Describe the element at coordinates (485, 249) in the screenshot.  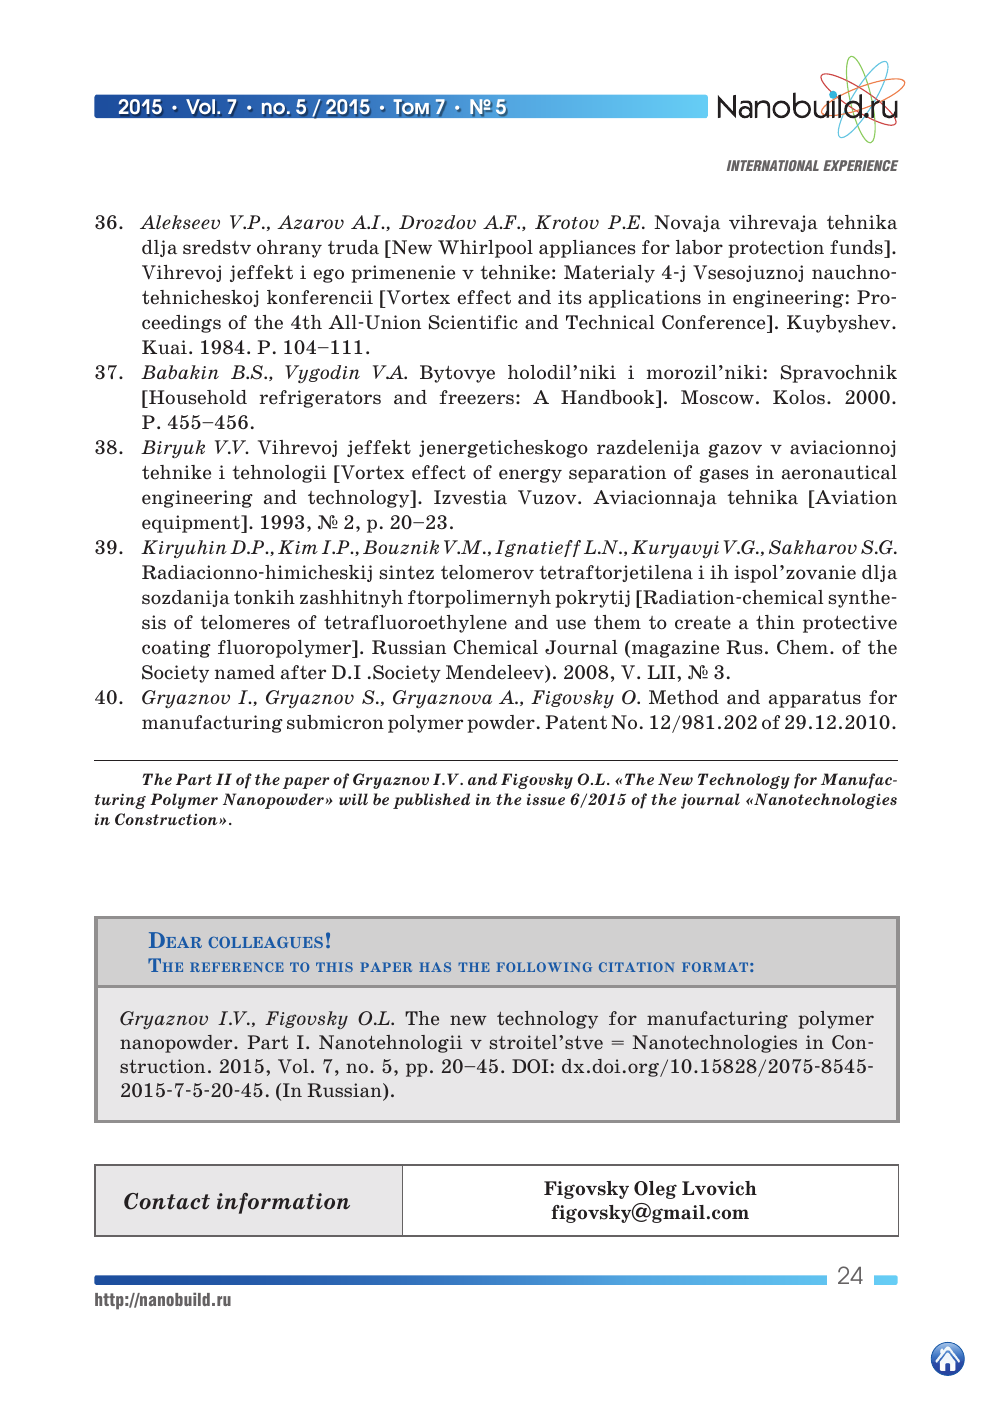
I see `Whirlpool` at that location.
